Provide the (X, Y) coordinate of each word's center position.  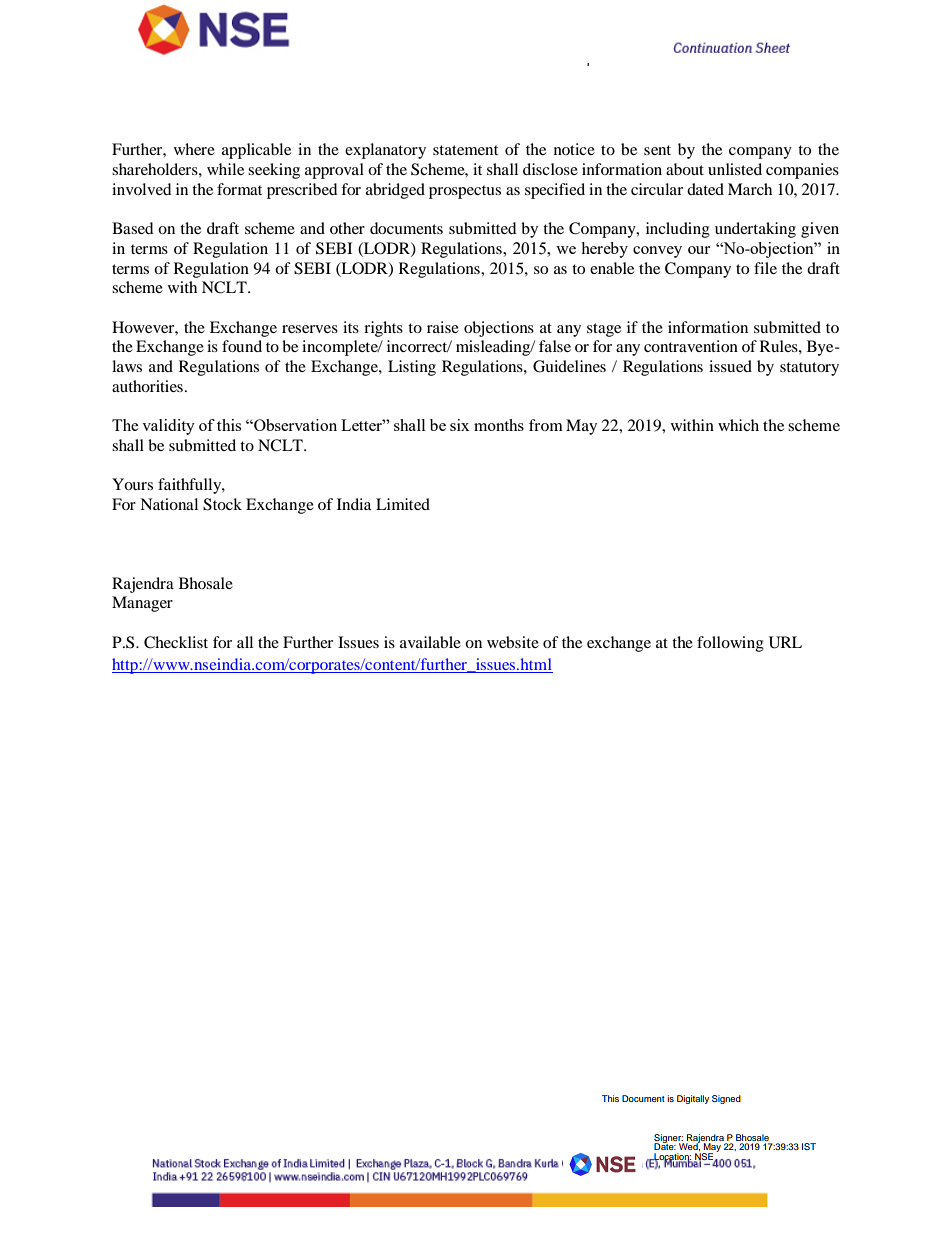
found (242, 346)
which (738, 425)
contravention (691, 346)
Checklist (176, 642)
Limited (403, 504)
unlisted (735, 169)
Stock (222, 504)
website (513, 642)
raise (443, 327)
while (225, 169)
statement (465, 150)
